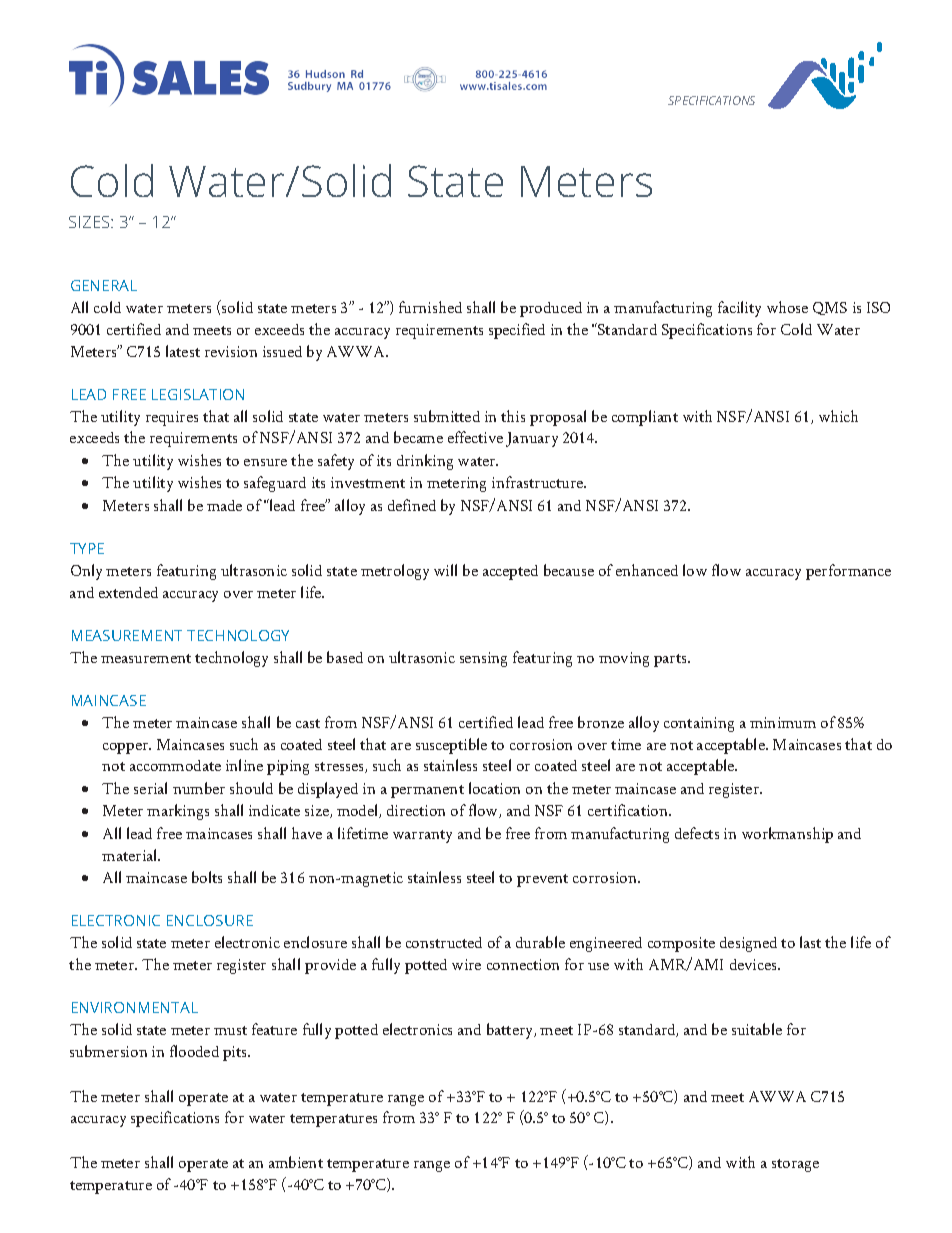 This document has width=952, height=1233. What do you see at coordinates (451, 746) in the document?
I see `susceptible` at bounding box center [451, 746].
